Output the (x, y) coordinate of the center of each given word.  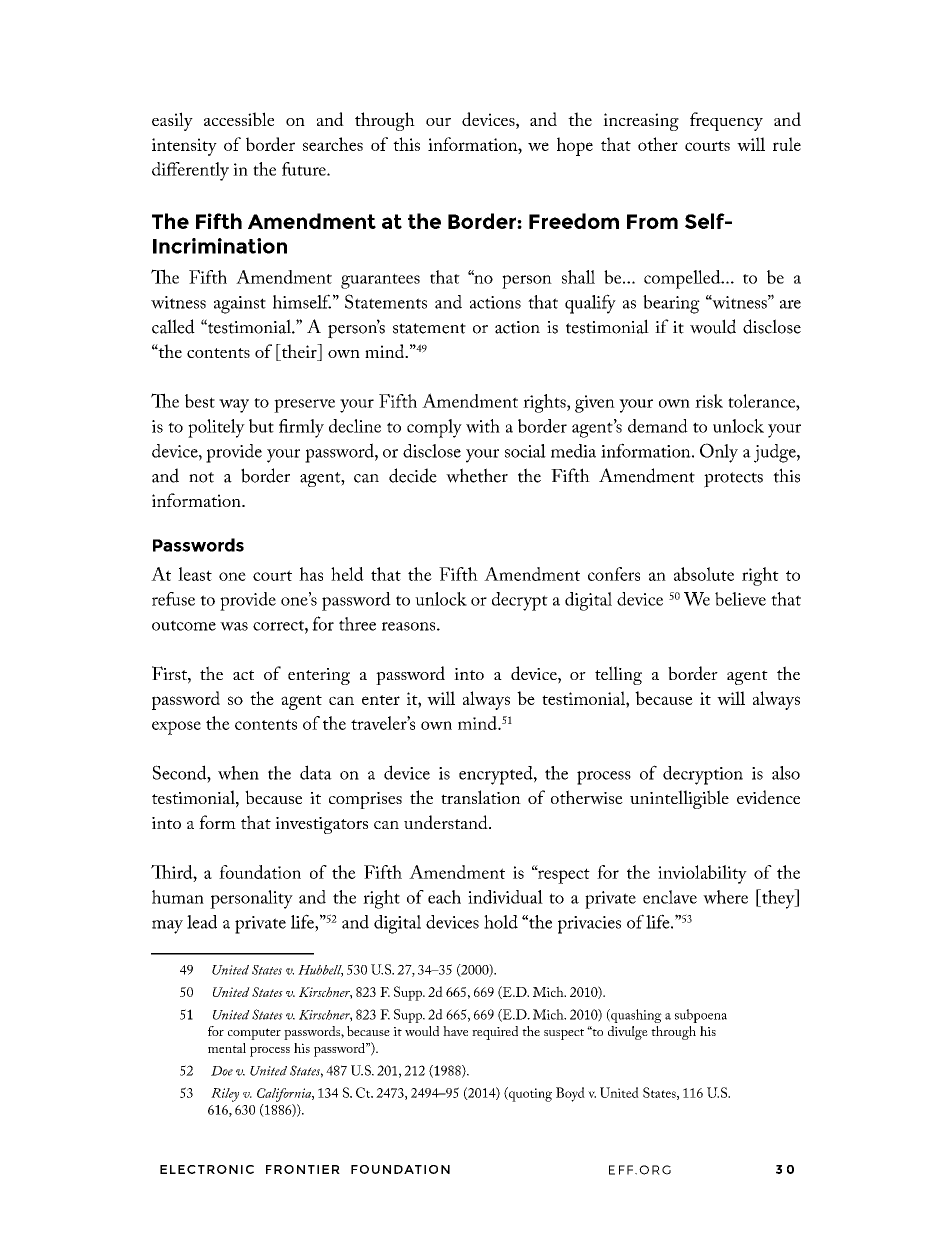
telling (618, 675)
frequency (726, 121)
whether (477, 475)
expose (176, 728)
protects (733, 480)
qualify (590, 304)
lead (202, 922)
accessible (239, 119)
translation (481, 797)
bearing (671, 304)
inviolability (702, 874)
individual (505, 897)
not (201, 477)
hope (575, 146)
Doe (222, 1071)
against (240, 305)
